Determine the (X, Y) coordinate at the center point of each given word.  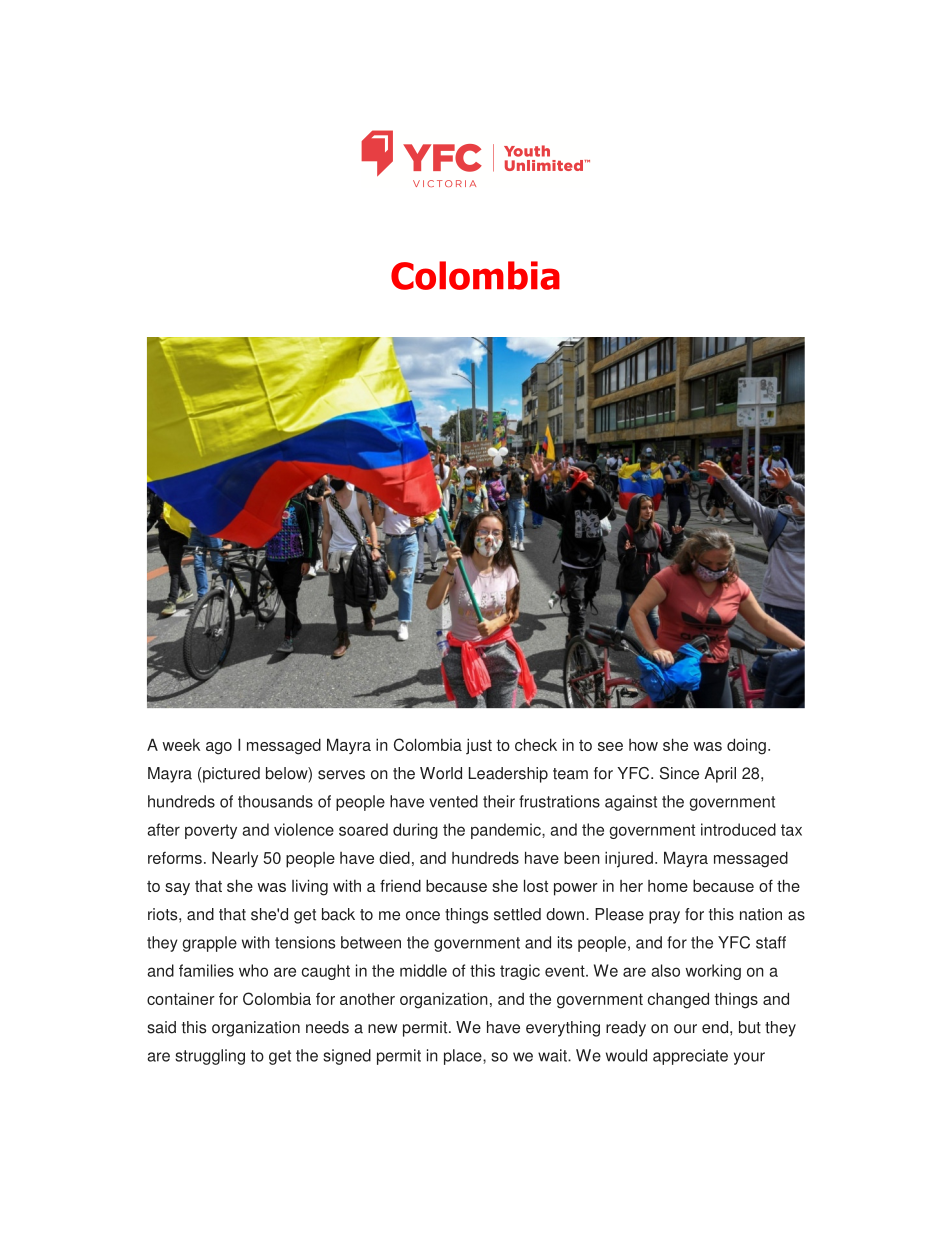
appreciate (690, 1057)
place (464, 1057)
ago (219, 748)
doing (746, 746)
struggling (210, 1057)
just (479, 746)
